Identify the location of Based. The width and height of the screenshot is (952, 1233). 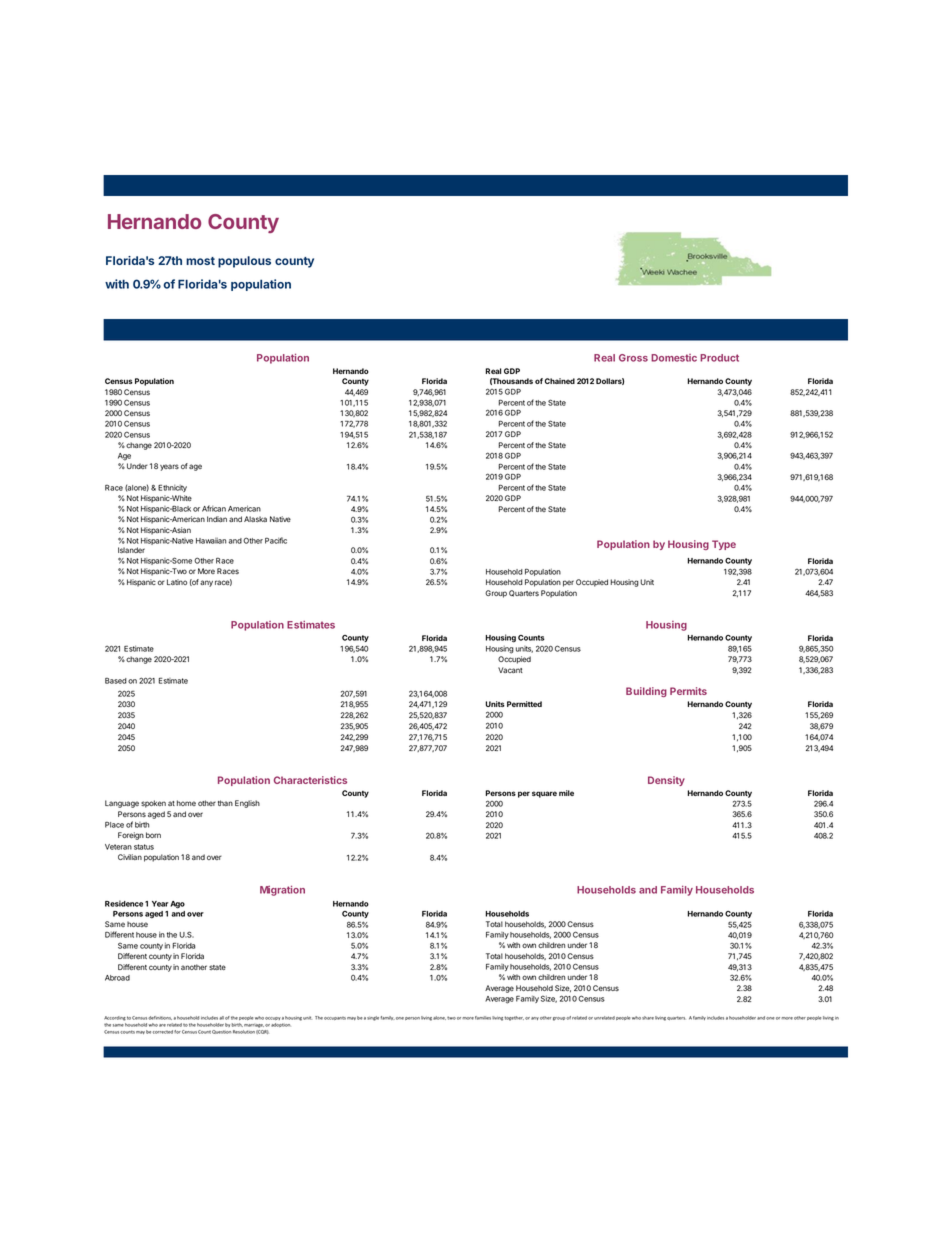
(116, 681).
